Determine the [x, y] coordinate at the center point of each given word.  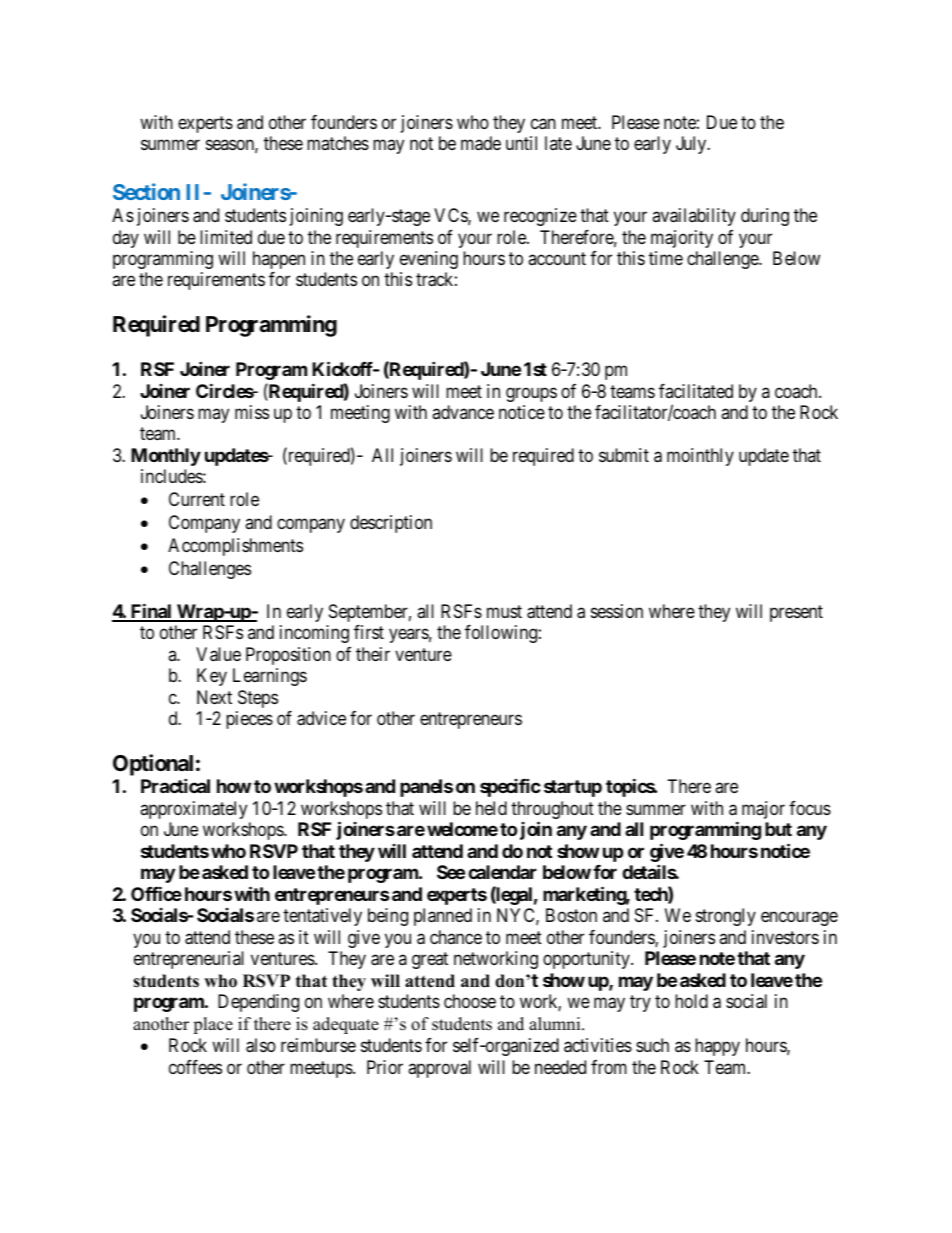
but [778, 829]
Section [146, 191]
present [796, 613]
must [504, 611]
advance [463, 412]
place [213, 1025]
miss [252, 412]
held [491, 808]
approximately [193, 810]
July [692, 145]
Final [151, 612]
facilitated [696, 391]
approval [439, 1069]
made [481, 143]
